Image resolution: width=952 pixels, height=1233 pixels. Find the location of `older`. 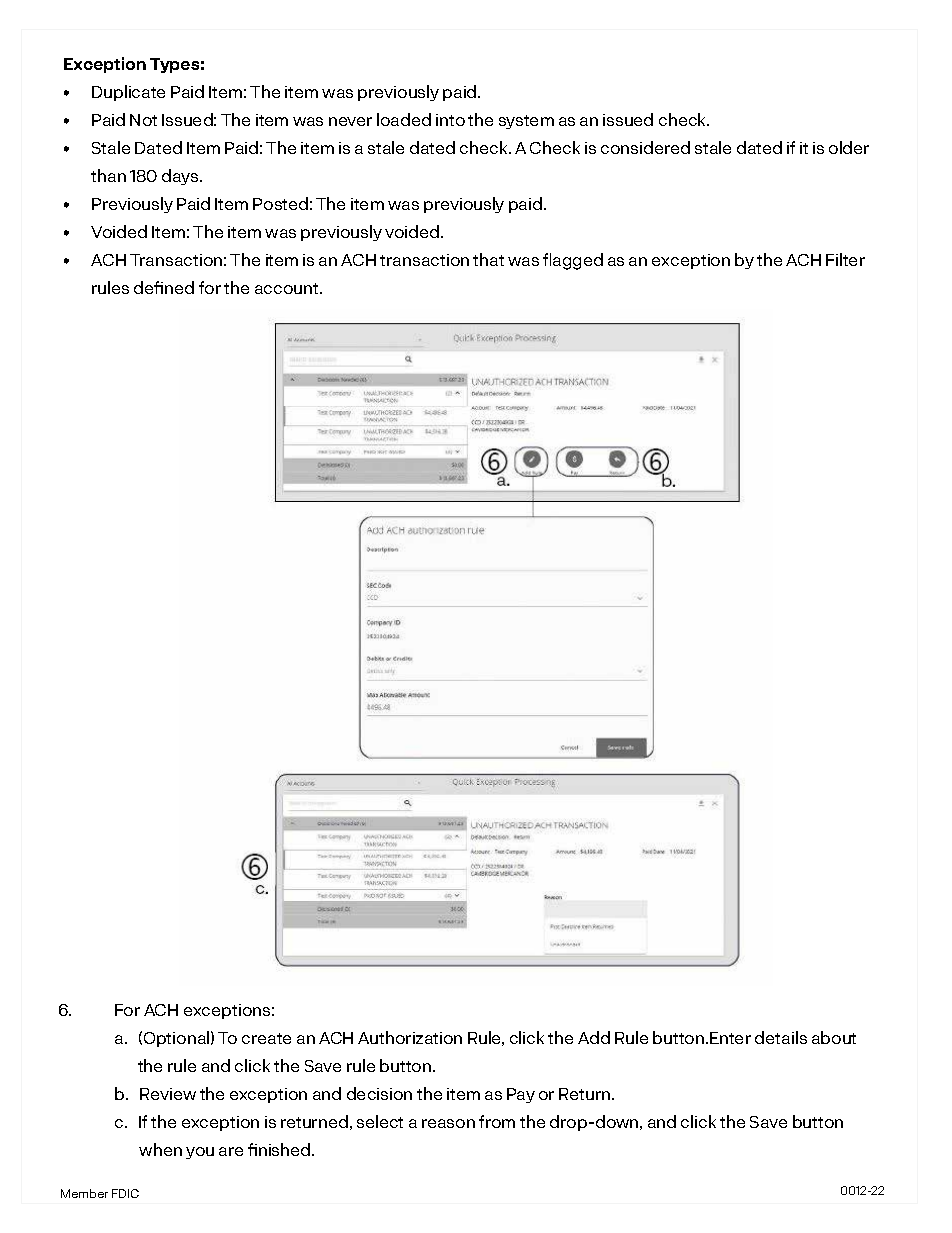

older is located at coordinates (849, 147).
